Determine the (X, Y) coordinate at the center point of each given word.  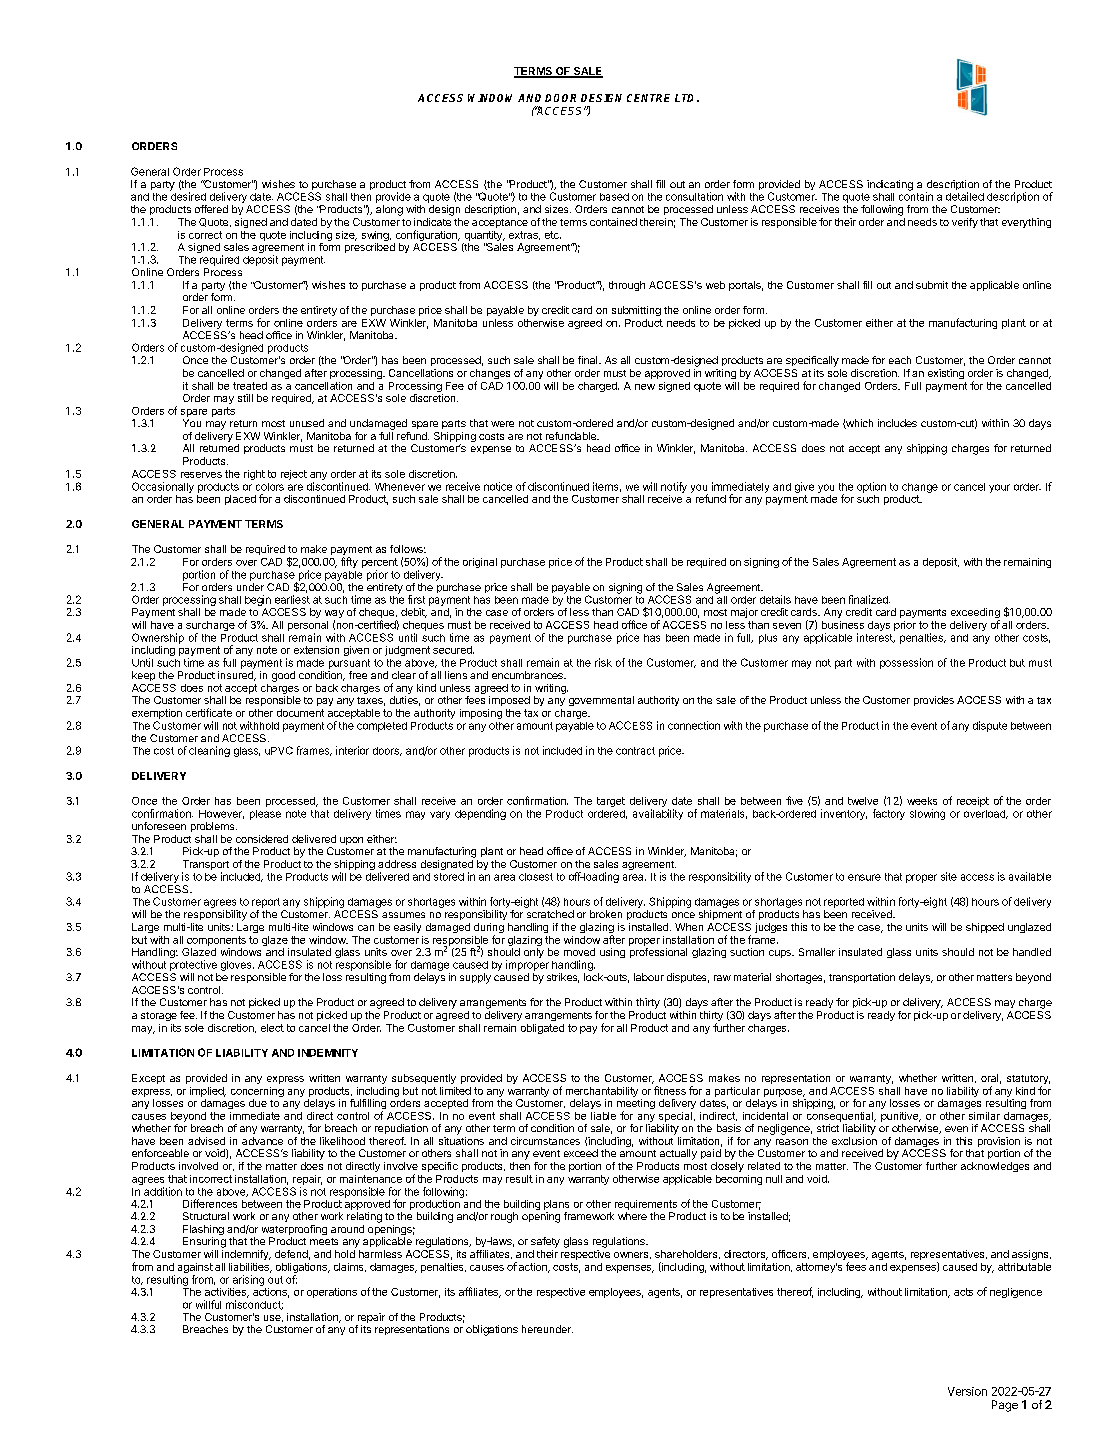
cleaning (209, 751)
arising (248, 1280)
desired (188, 195)
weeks (922, 801)
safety (545, 1242)
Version (967, 1391)
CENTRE (648, 98)
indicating (890, 185)
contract (635, 751)
